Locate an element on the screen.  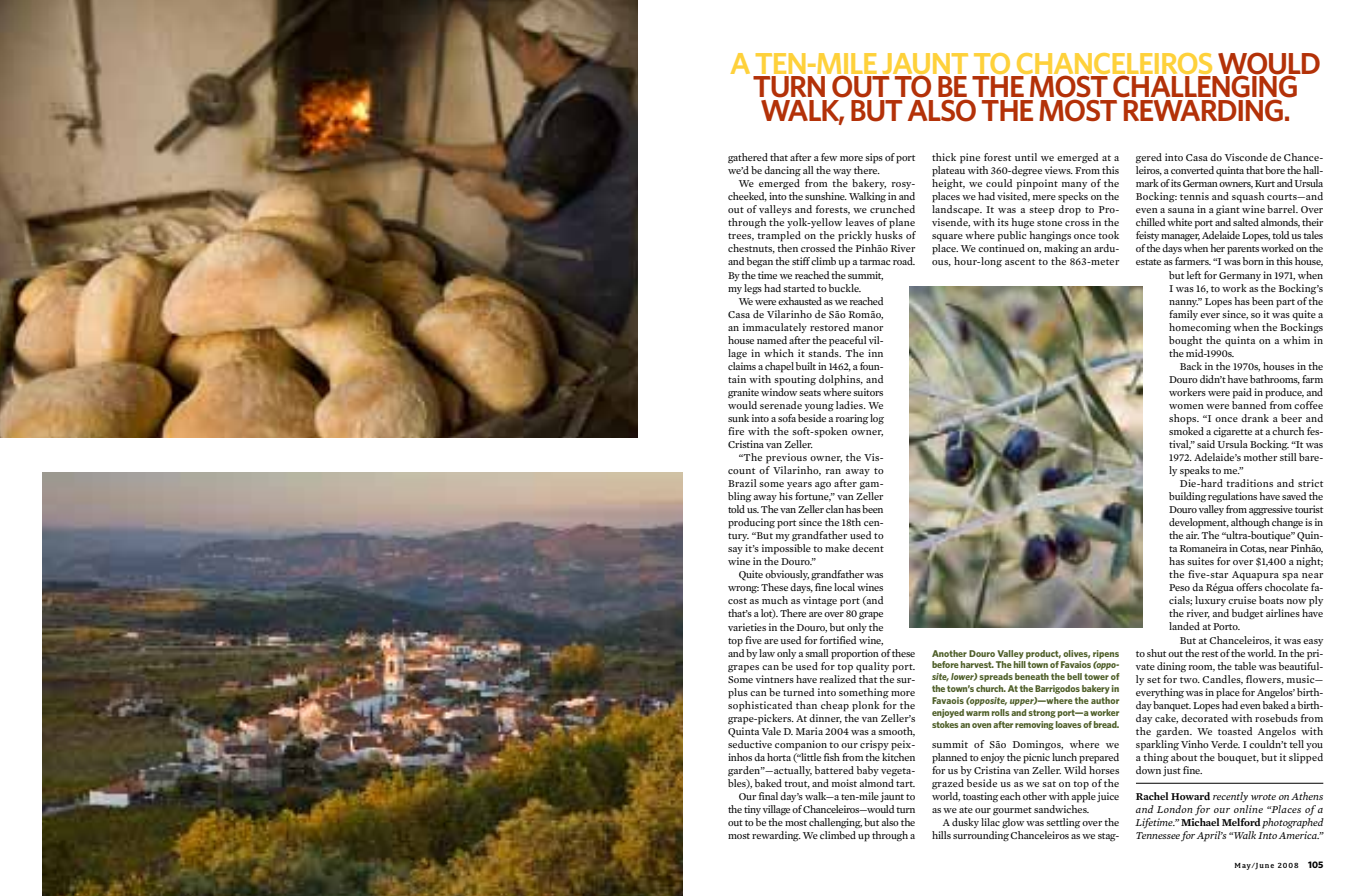
regulations is located at coordinates (1232, 497).
